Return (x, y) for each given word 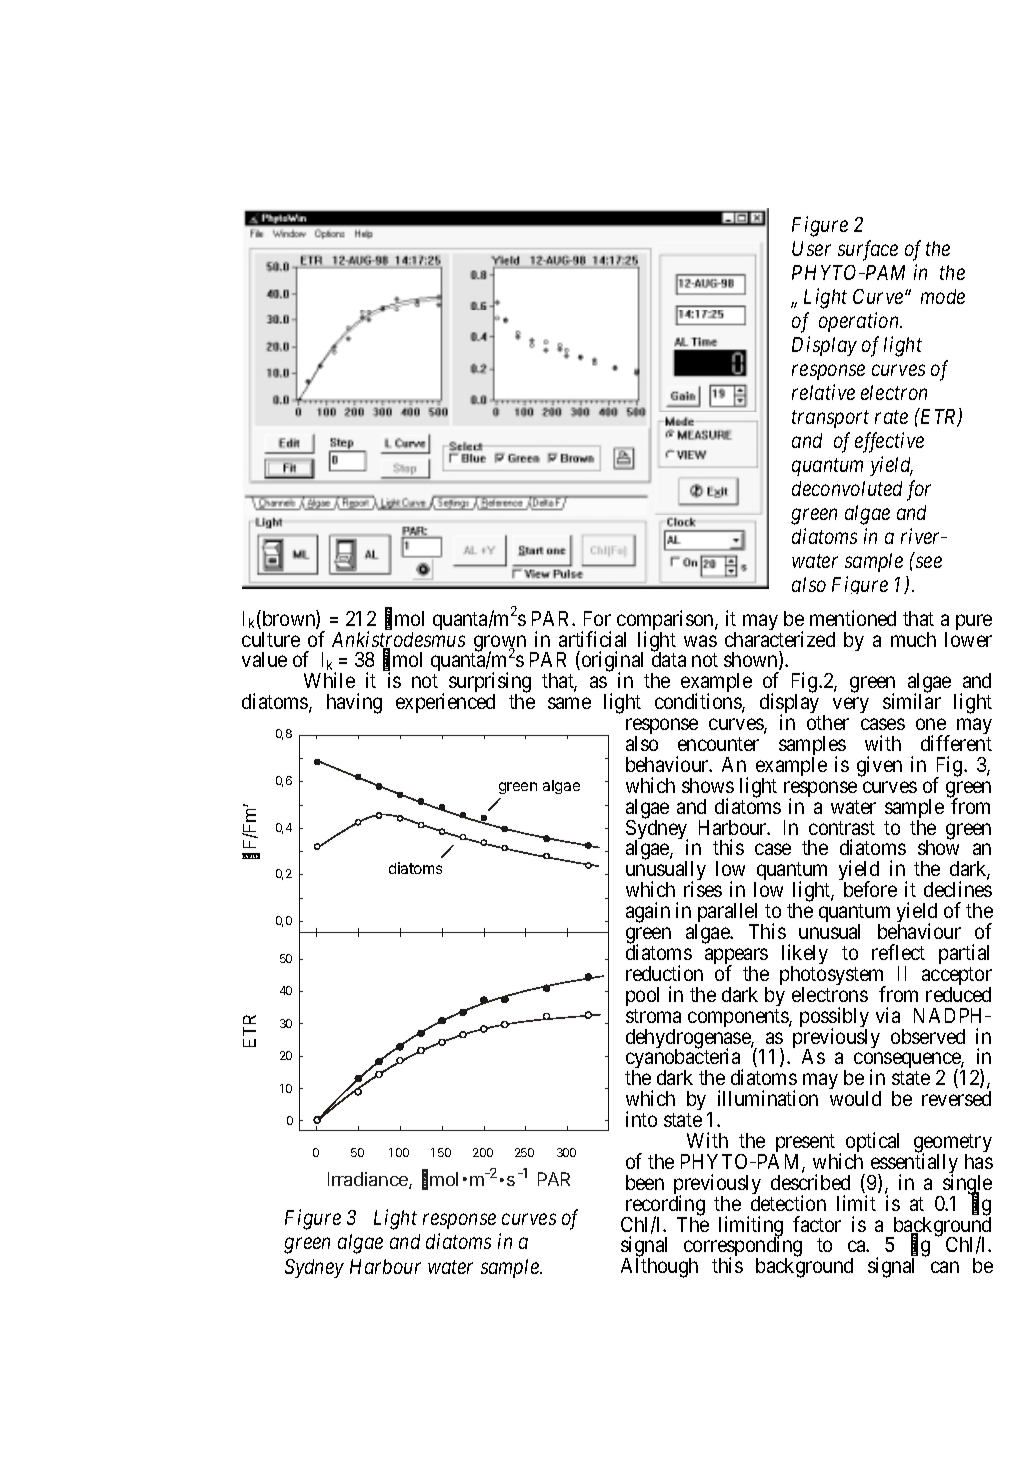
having (354, 703)
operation (860, 322)
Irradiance (369, 1180)
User (811, 248)
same (569, 703)
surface (868, 250)
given (879, 766)
